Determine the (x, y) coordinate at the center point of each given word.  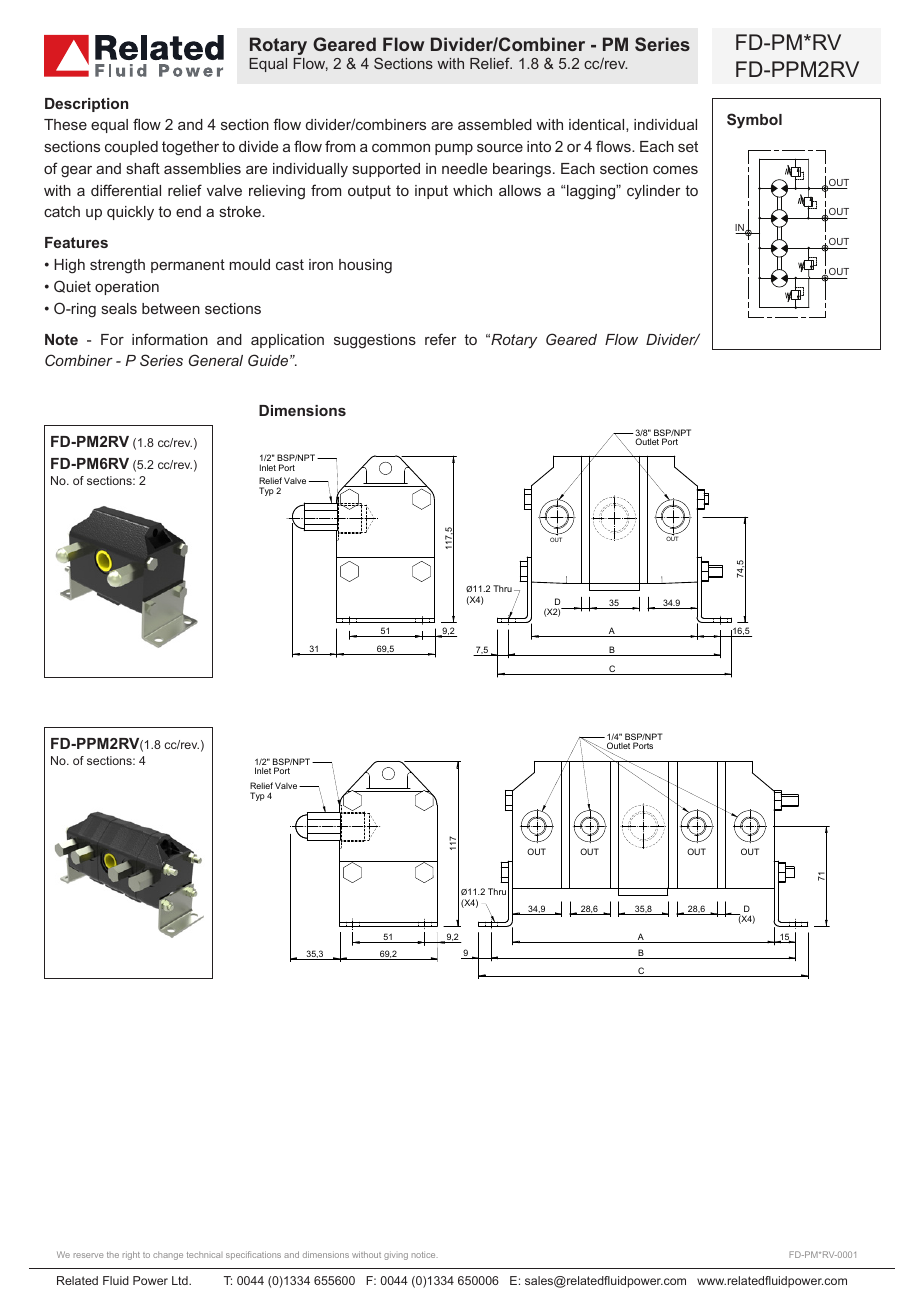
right (131, 1255)
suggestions (375, 341)
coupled (131, 148)
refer (440, 339)
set (688, 146)
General (216, 360)
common (401, 148)
